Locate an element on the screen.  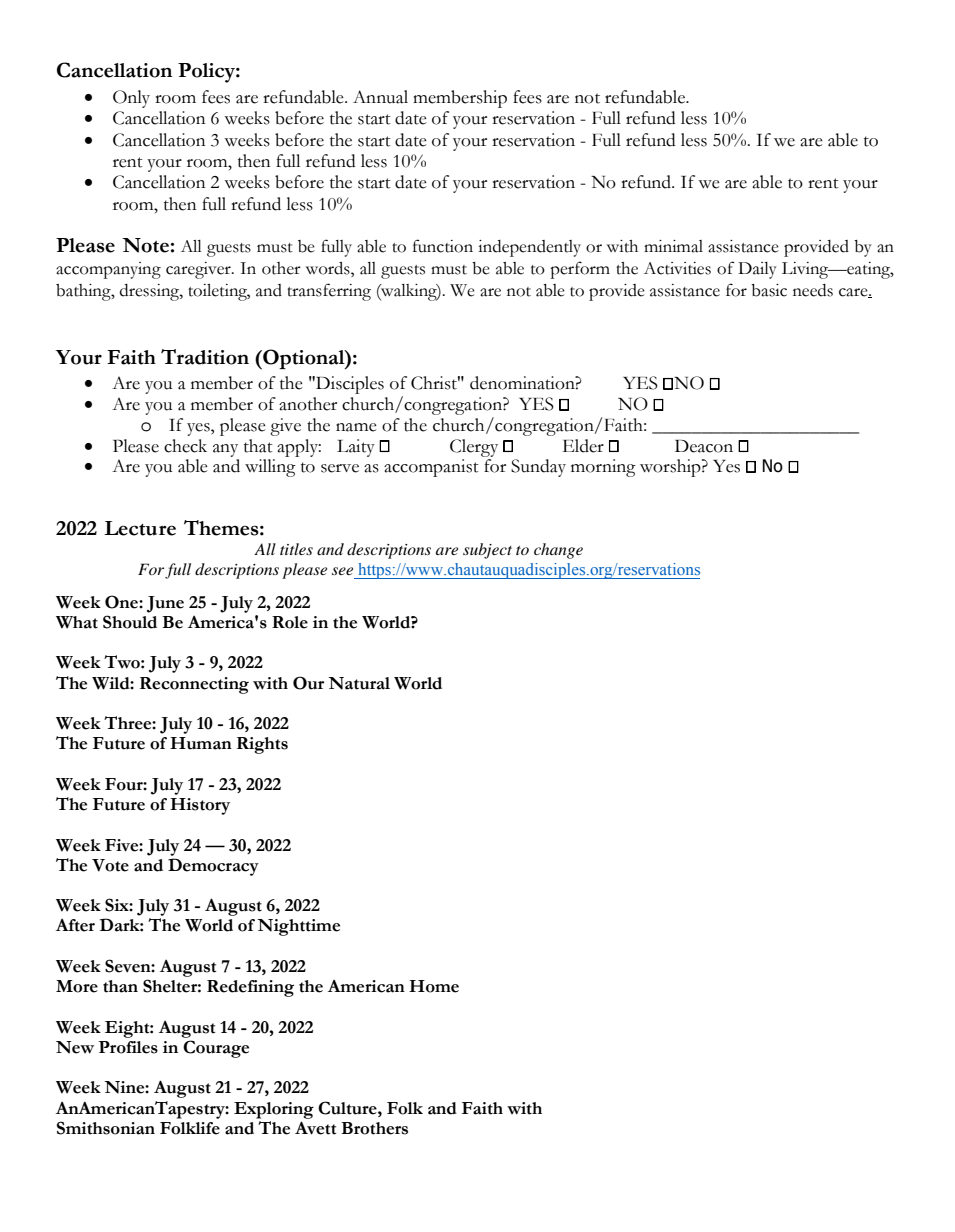
Only is located at coordinates (131, 99).
